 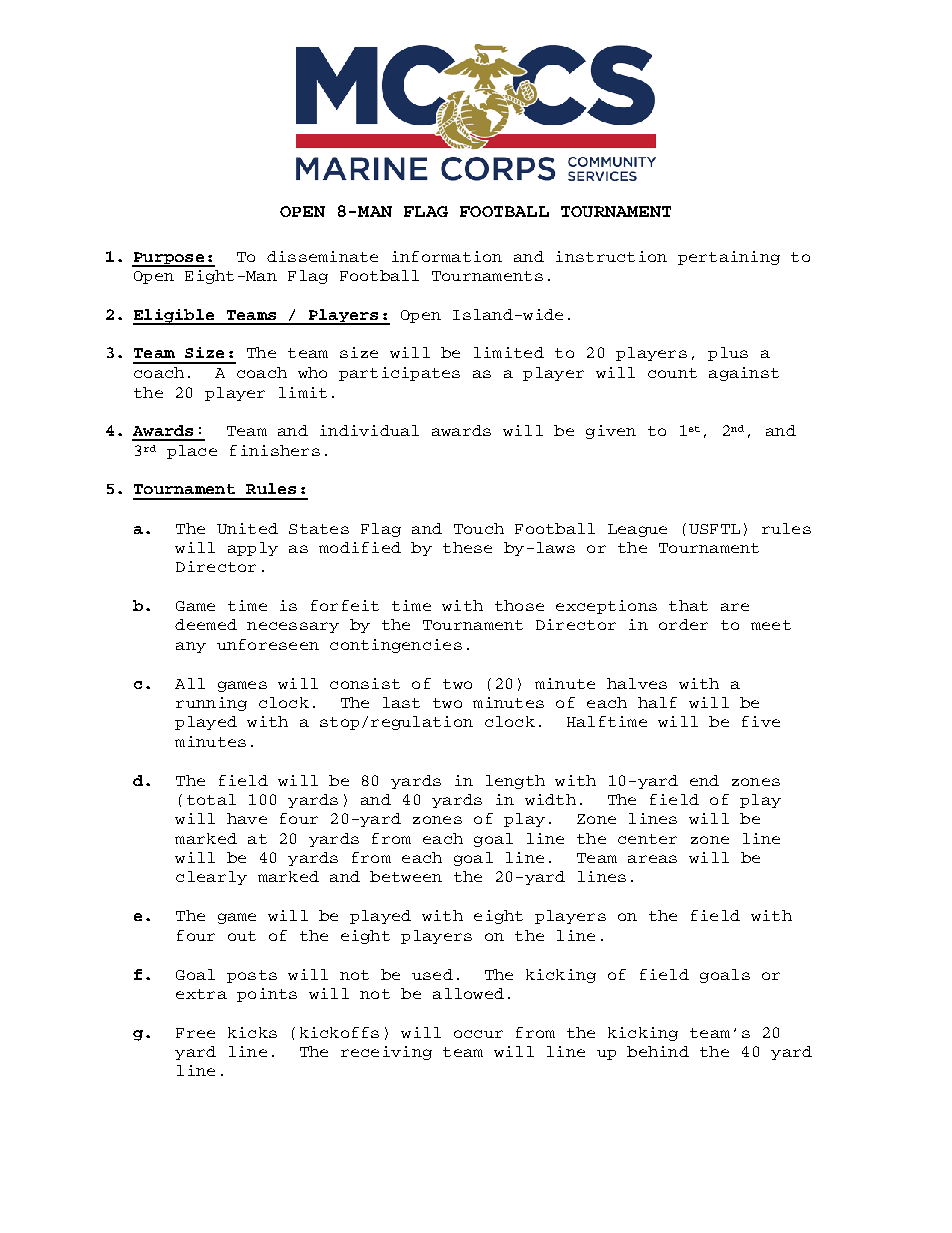 I want to click on unforeseen, so click(x=268, y=644).
